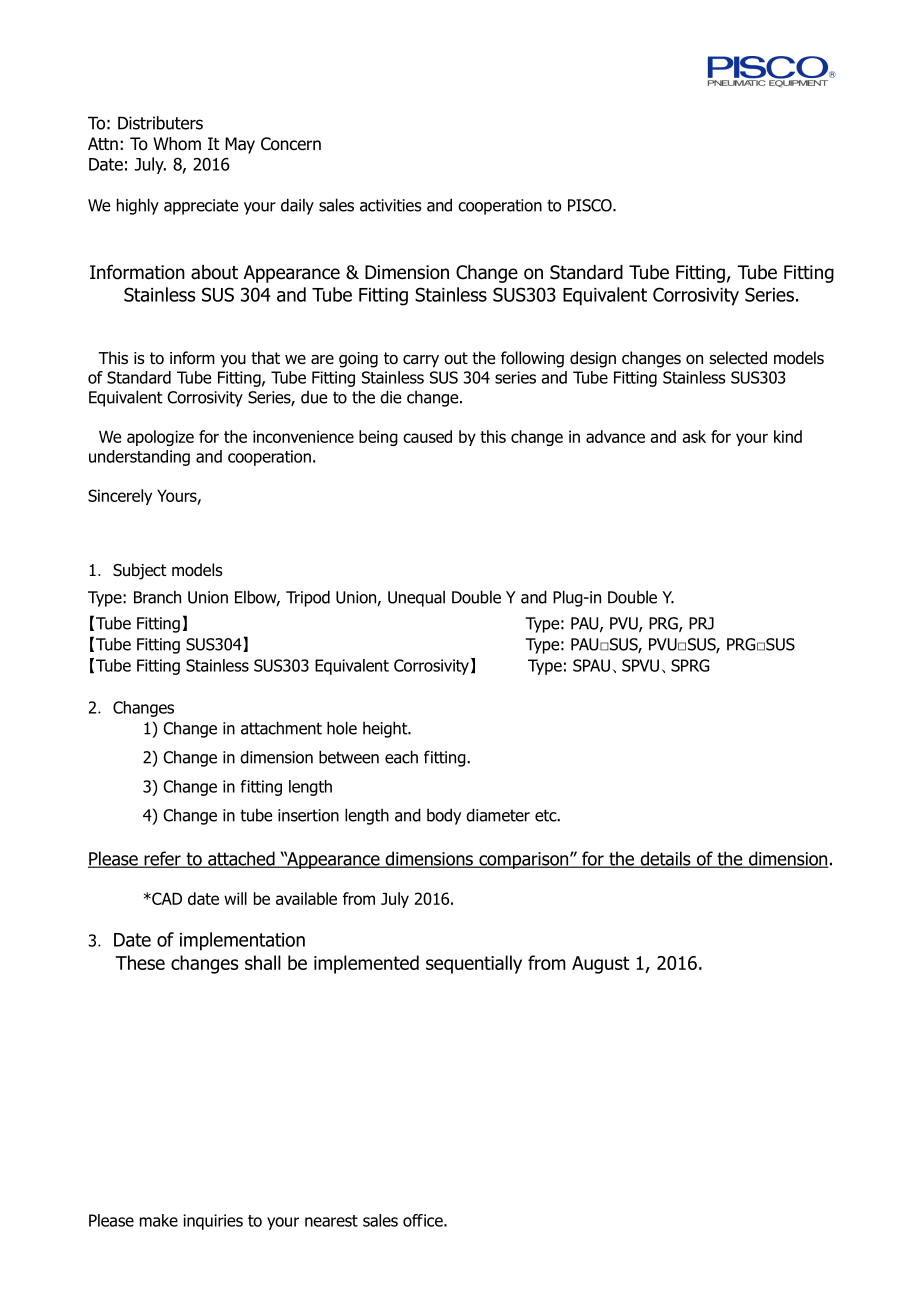 This screenshot has width=924, height=1308. I want to click on details, so click(665, 859).
